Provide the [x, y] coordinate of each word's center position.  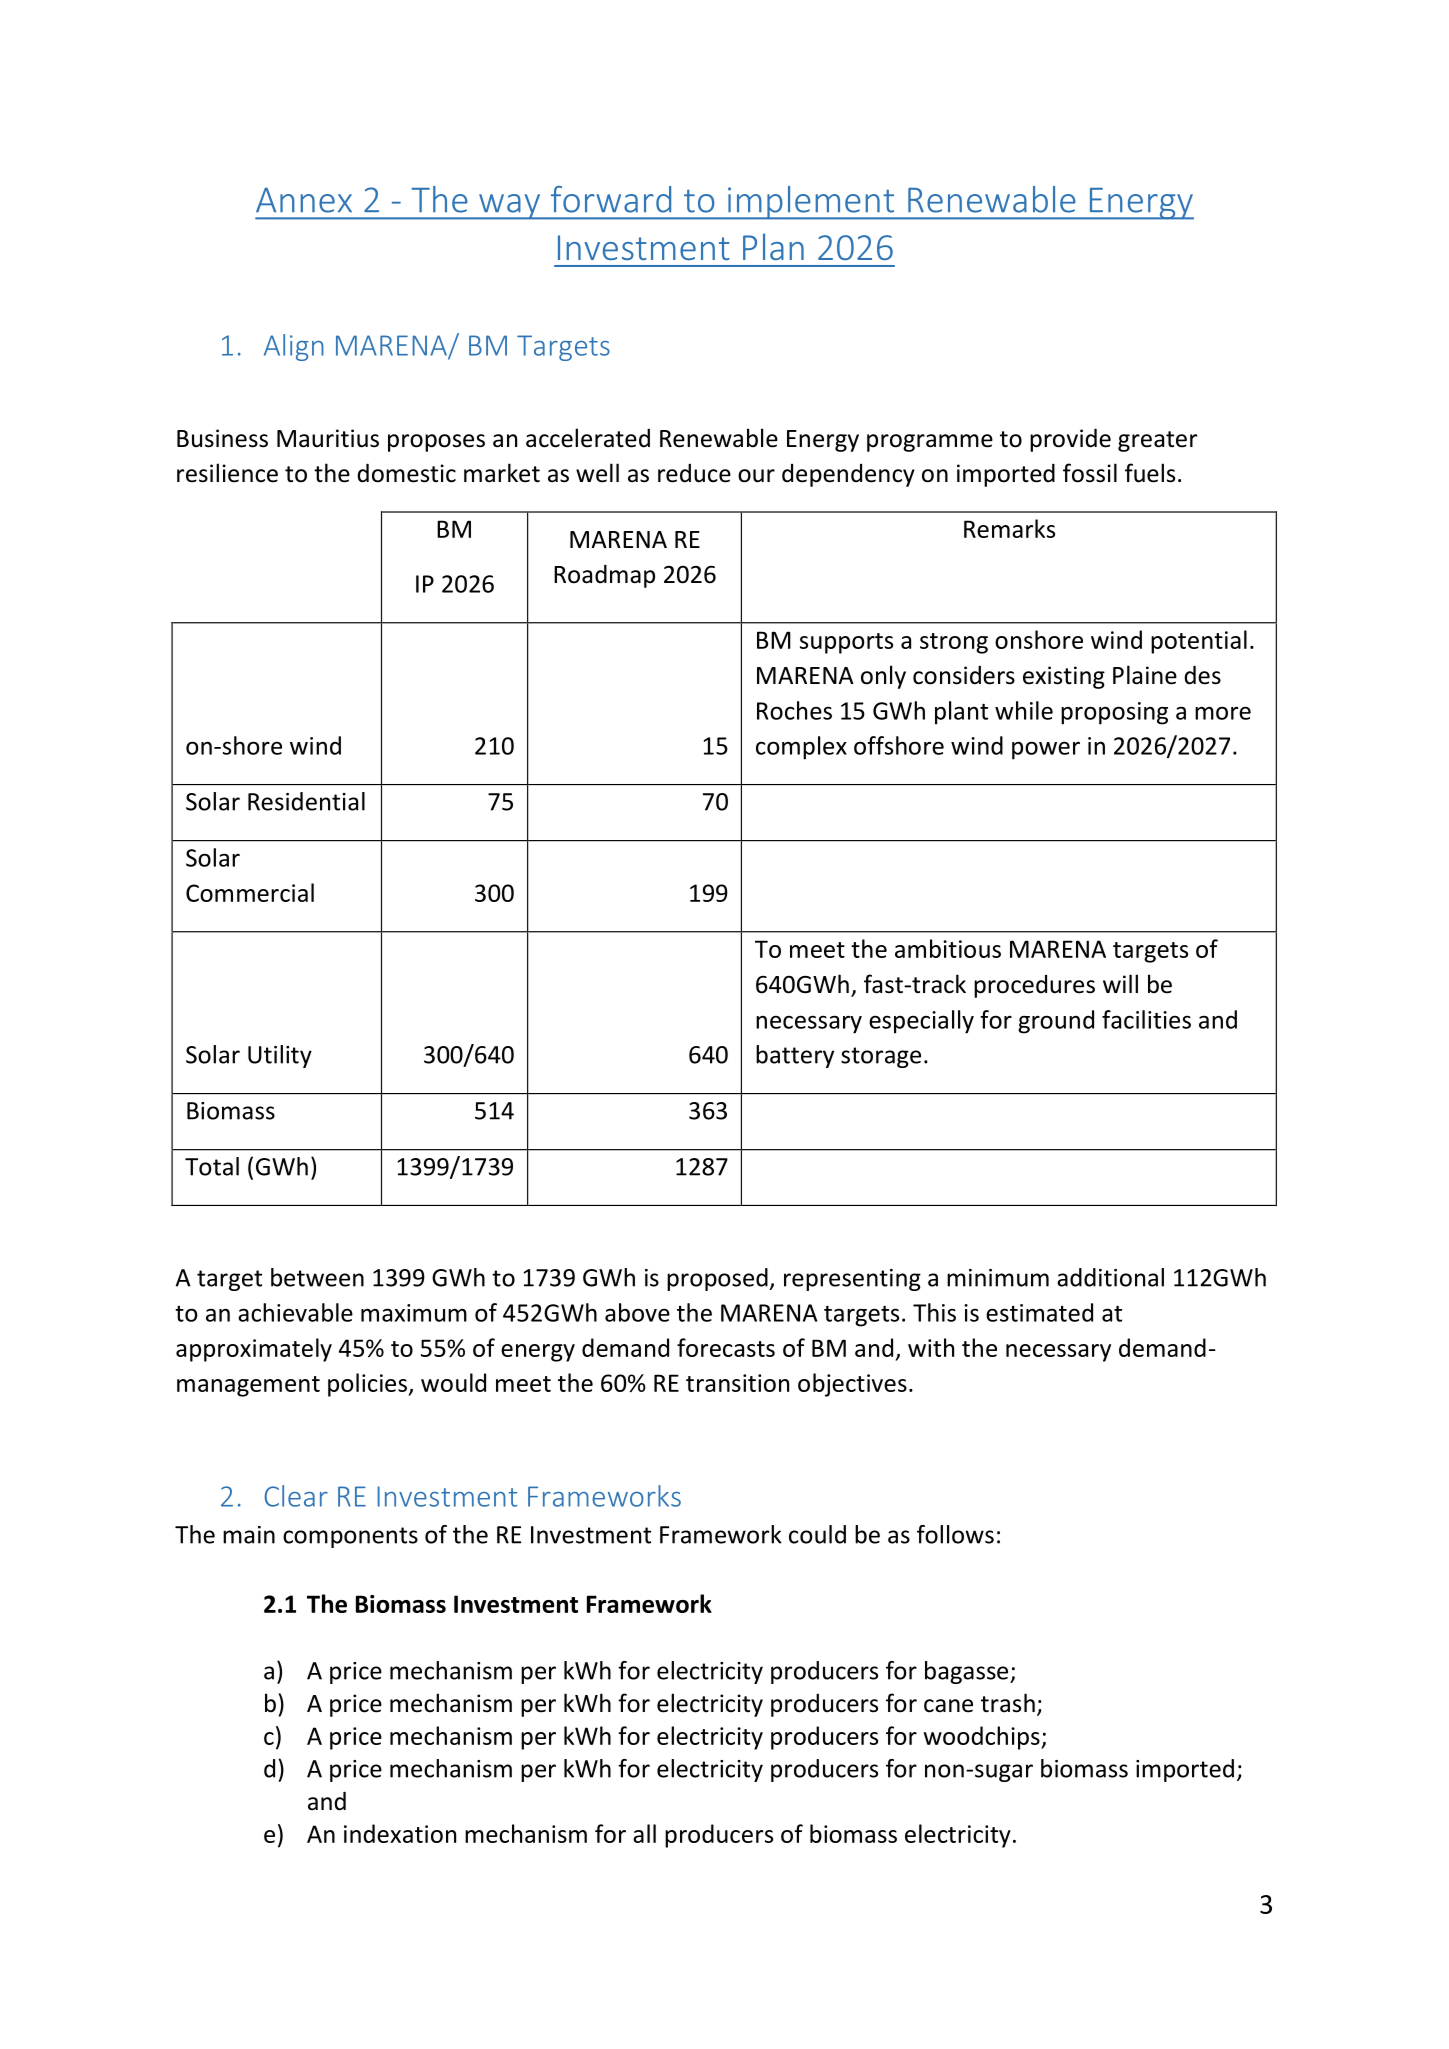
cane [948, 1706]
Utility [280, 1056]
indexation [400, 1833]
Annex [304, 200]
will [1120, 983]
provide [1070, 440]
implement [811, 203]
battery [795, 1056]
